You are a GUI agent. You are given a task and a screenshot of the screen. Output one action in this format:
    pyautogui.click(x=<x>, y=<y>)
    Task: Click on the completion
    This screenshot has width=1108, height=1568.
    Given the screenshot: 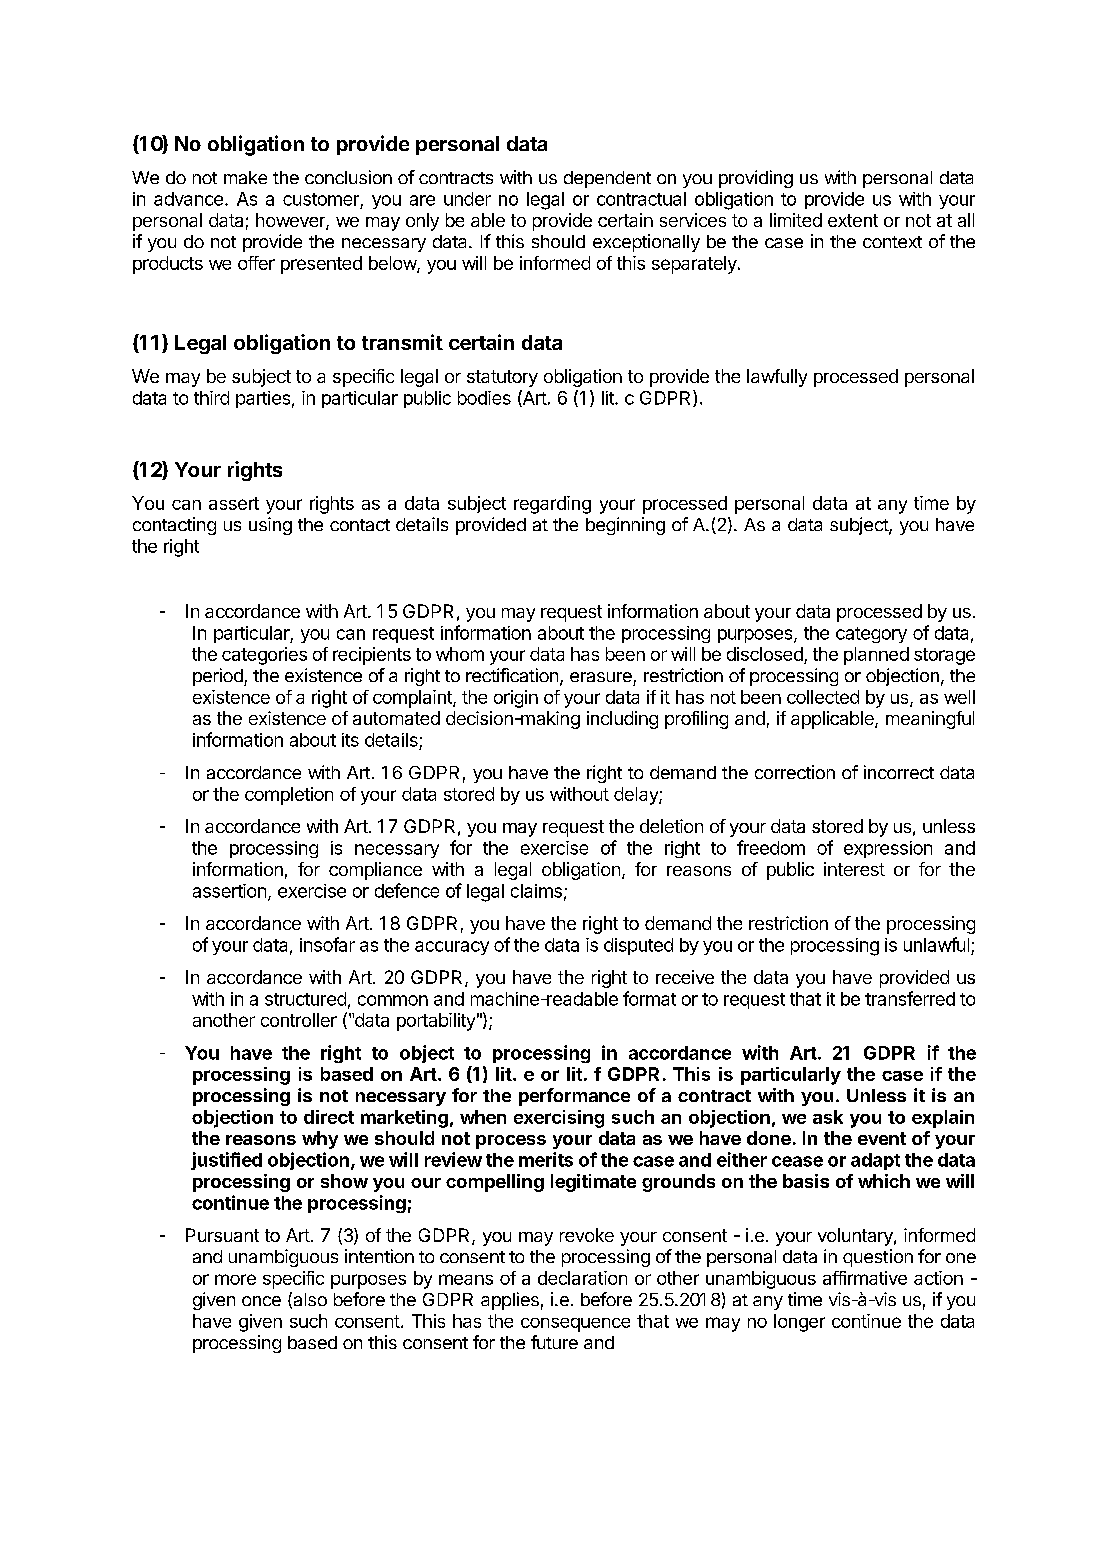 What is the action you would take?
    pyautogui.click(x=289, y=796)
